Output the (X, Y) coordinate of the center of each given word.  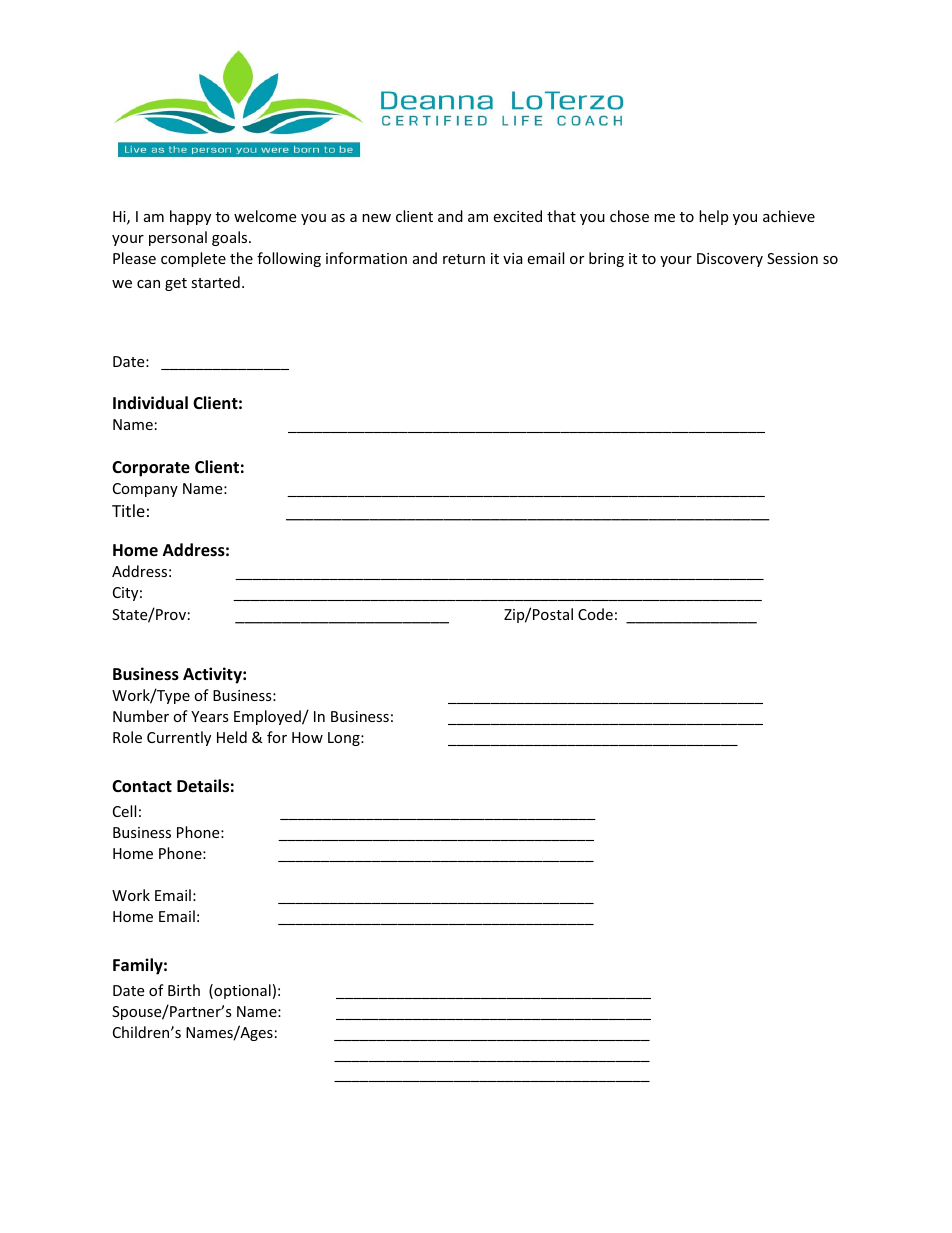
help (713, 217)
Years (210, 716)
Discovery (730, 260)
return (464, 259)
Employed (268, 717)
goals (231, 238)
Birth (184, 990)
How (307, 737)
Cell (124, 811)
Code (595, 614)
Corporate (151, 469)
